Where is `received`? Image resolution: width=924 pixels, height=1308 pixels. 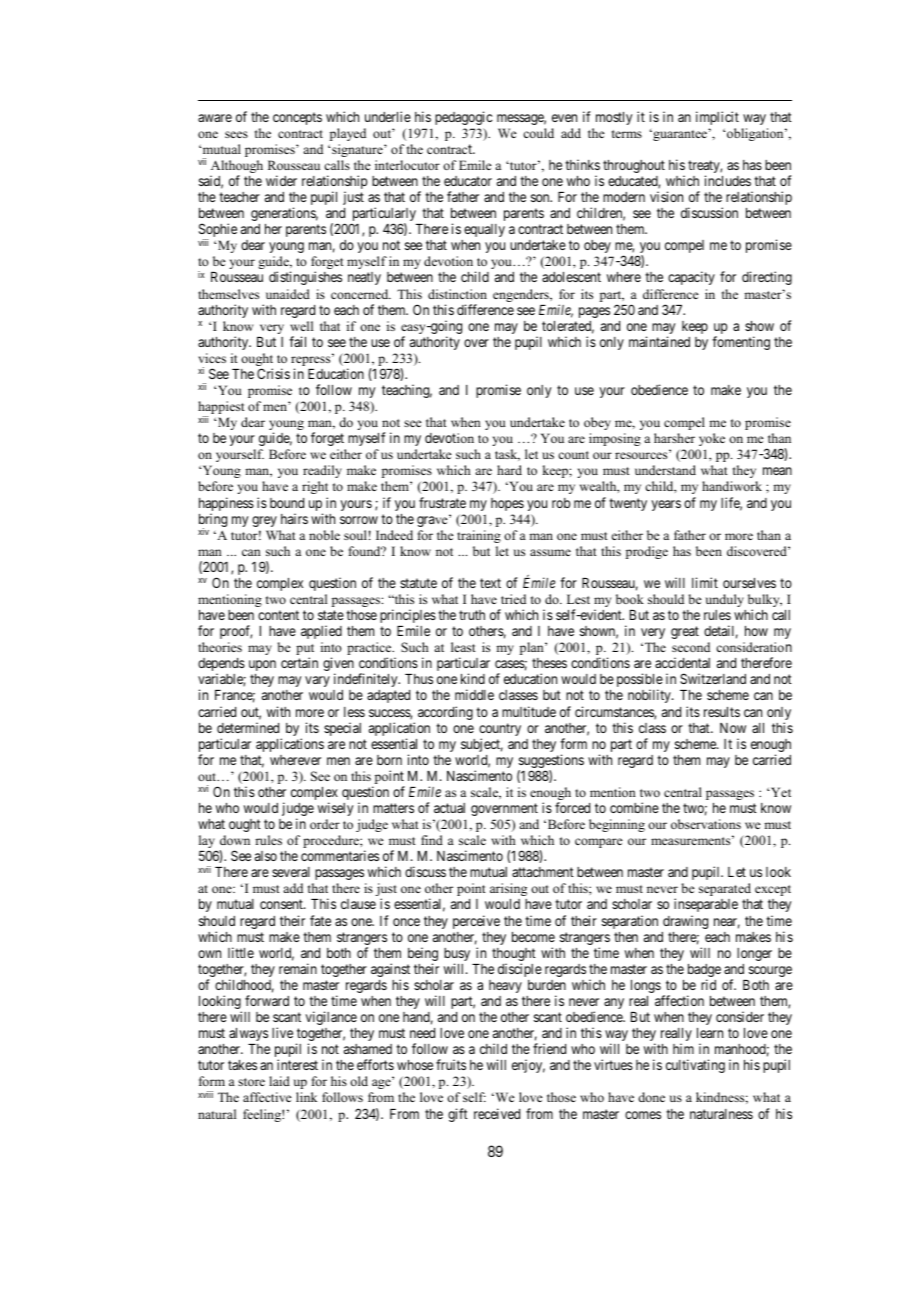 received is located at coordinates (497, 1113).
